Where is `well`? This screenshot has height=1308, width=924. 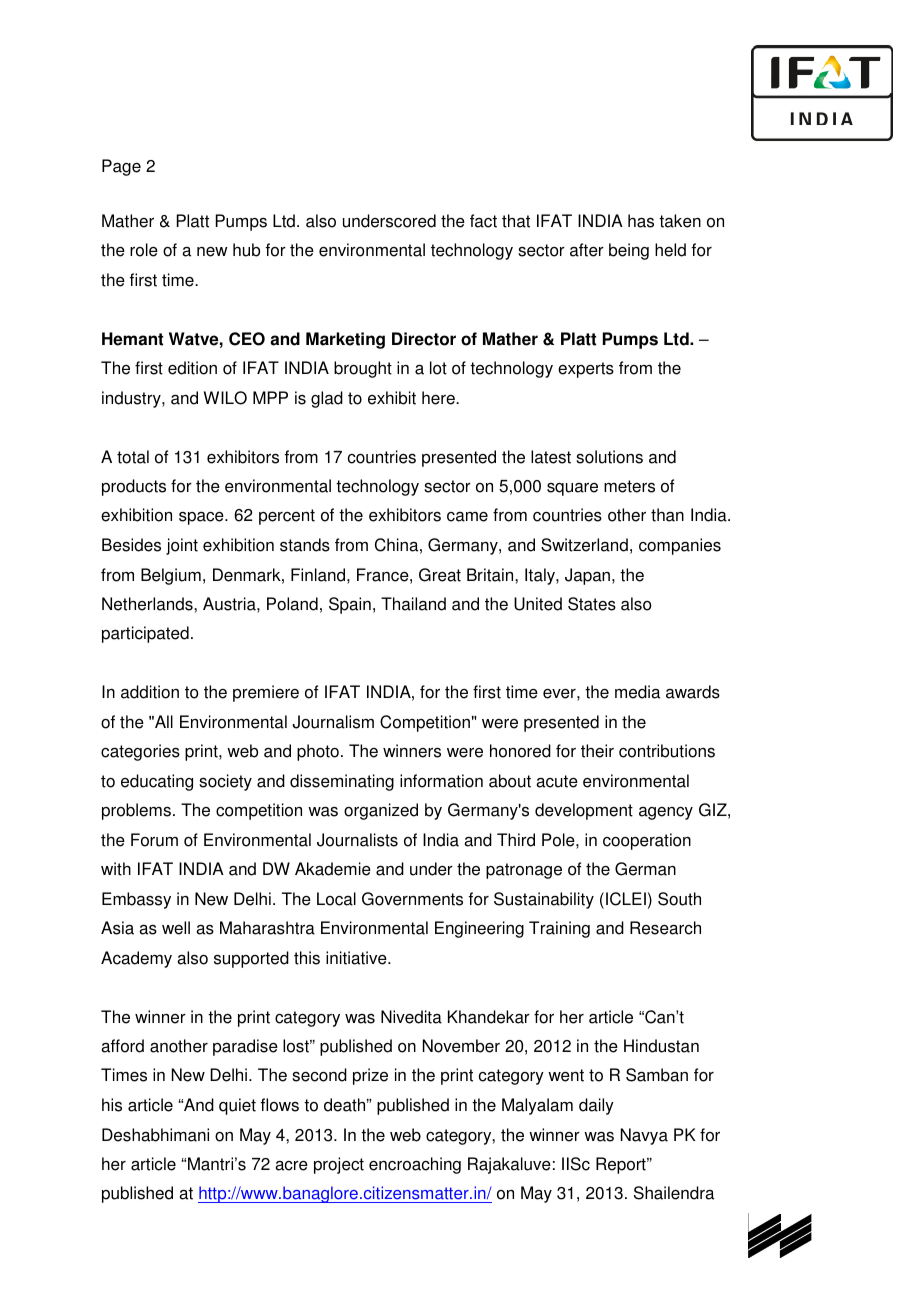
well is located at coordinates (176, 928).
